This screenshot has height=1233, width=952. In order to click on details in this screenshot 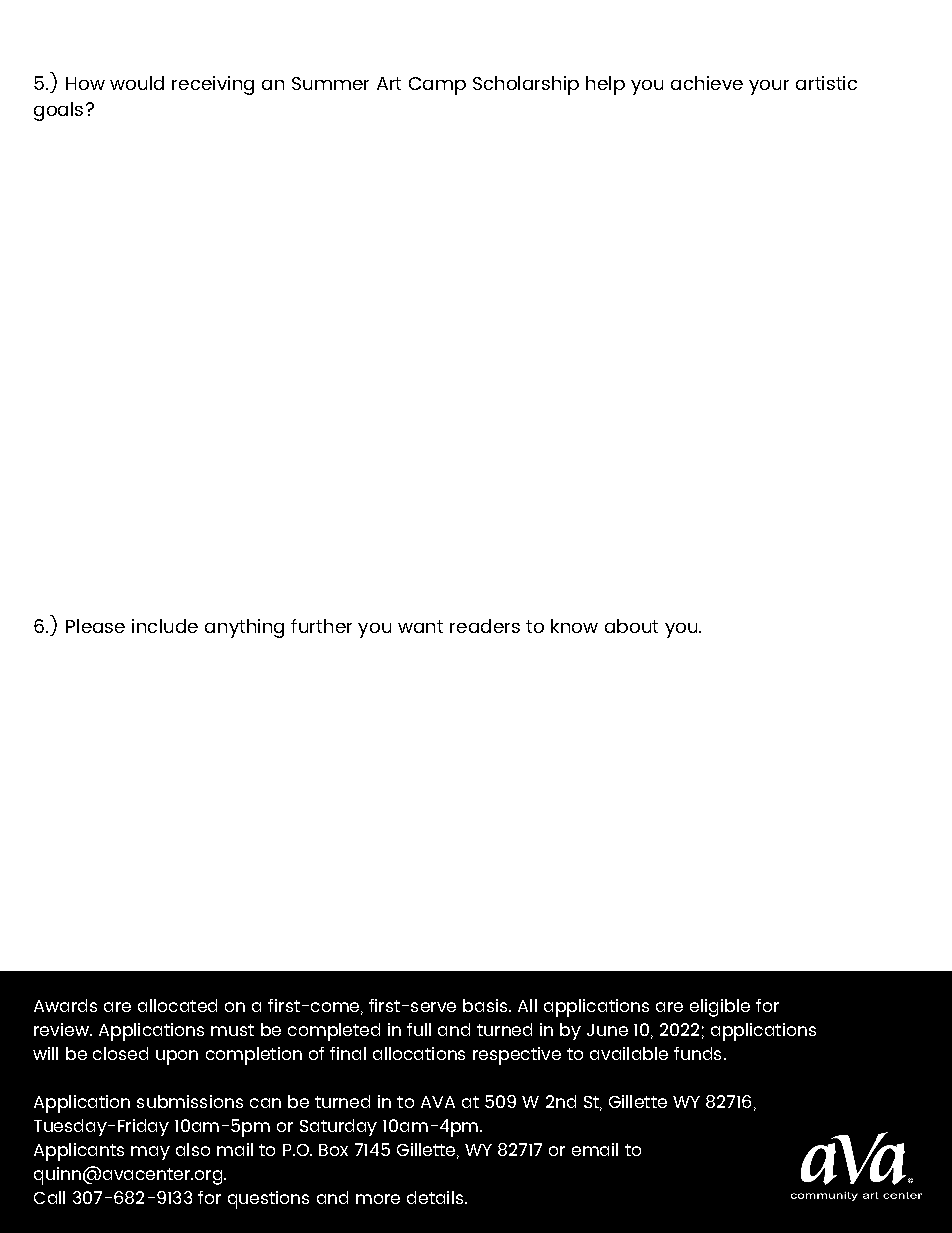, I will do `click(436, 1197)`.
